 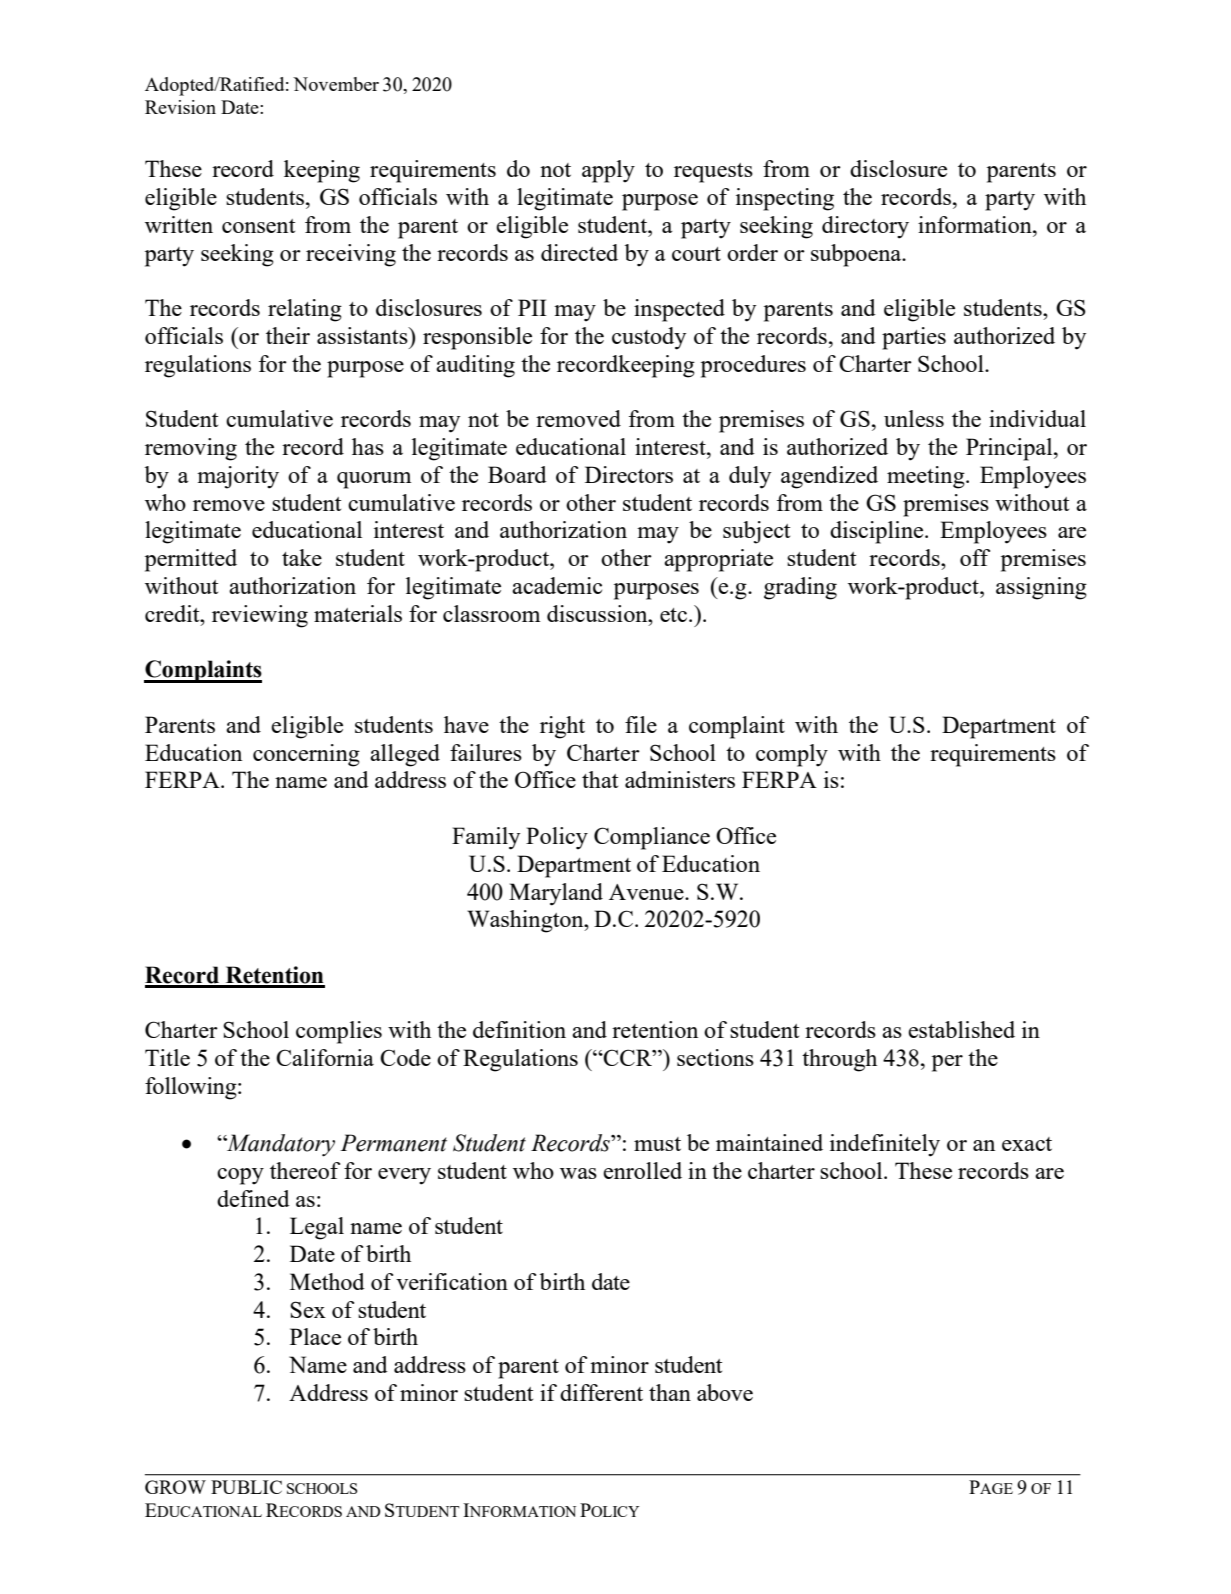 I want to click on comply, so click(x=792, y=755).
